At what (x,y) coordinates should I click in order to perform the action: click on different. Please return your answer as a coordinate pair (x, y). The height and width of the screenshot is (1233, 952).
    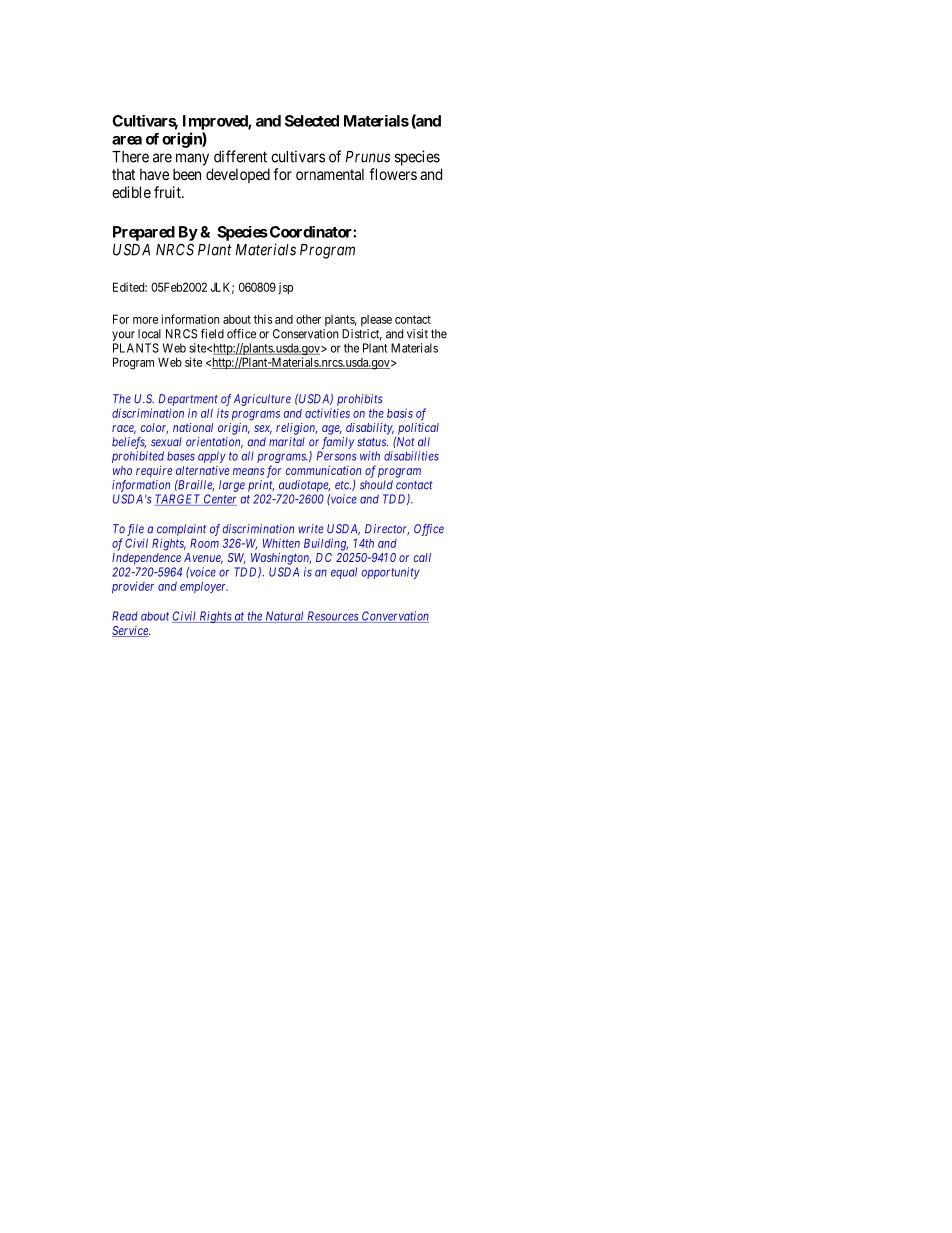
    Looking at the image, I should click on (240, 156).
